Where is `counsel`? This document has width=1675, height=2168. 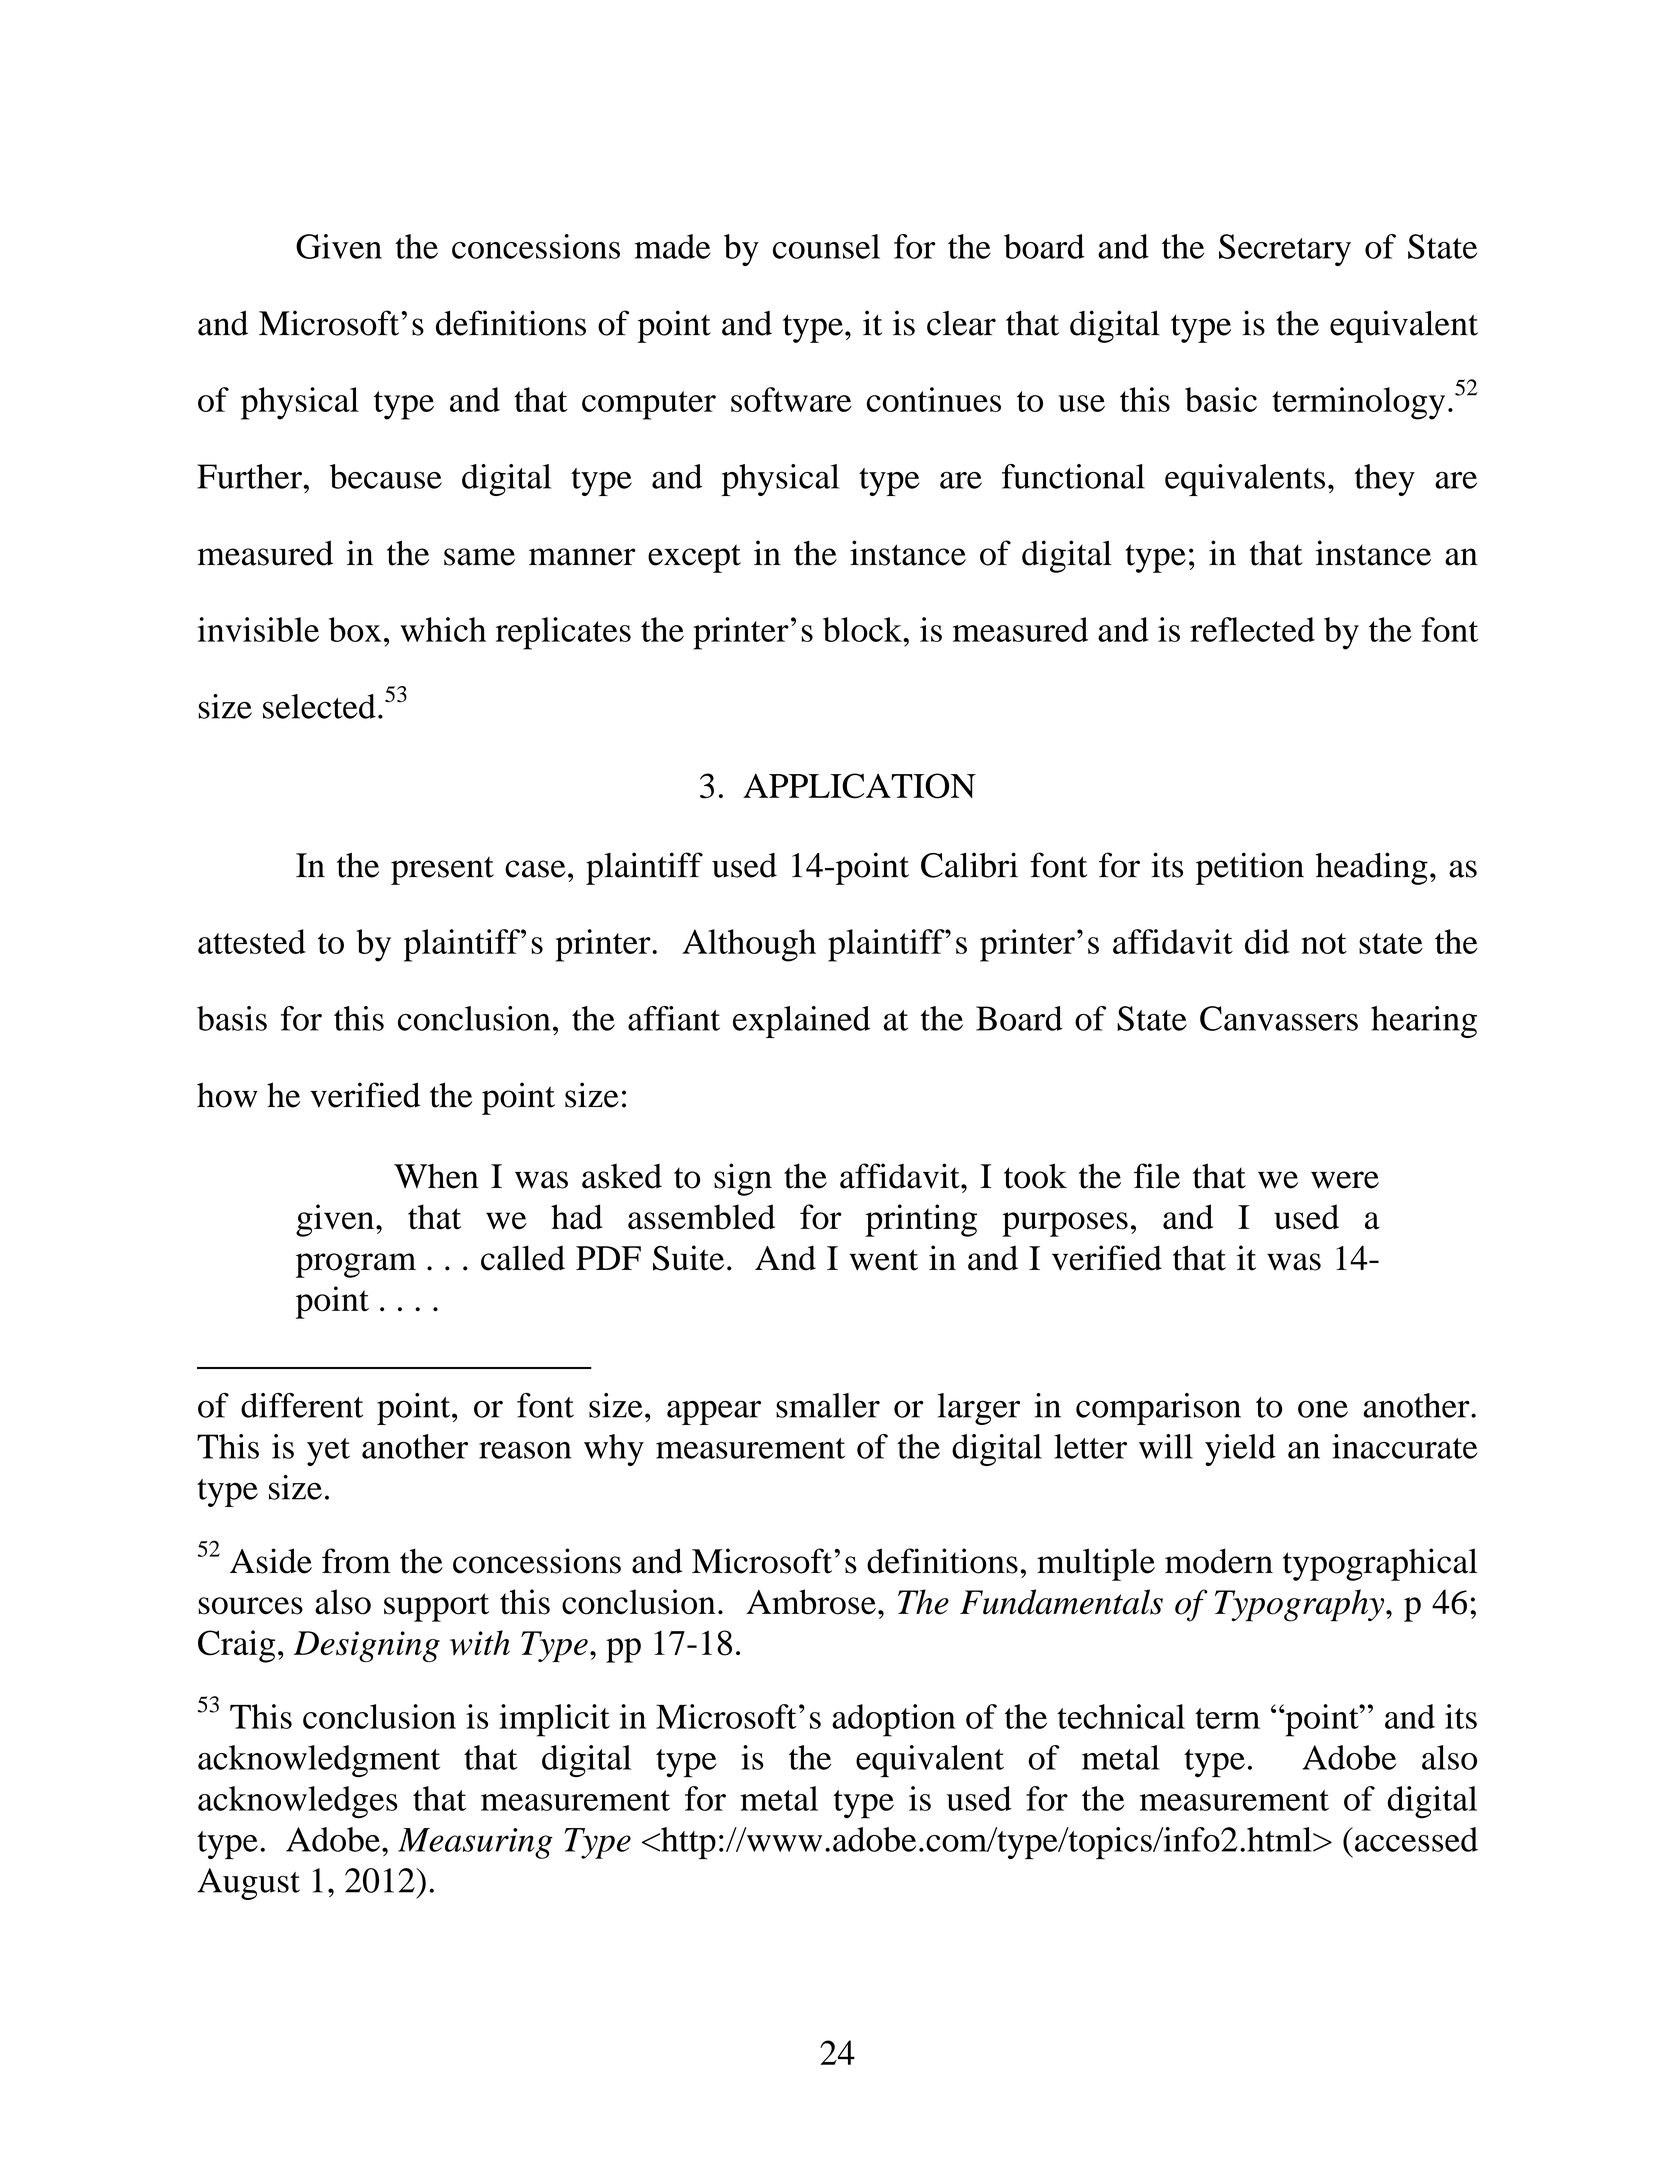
counsel is located at coordinates (826, 246).
